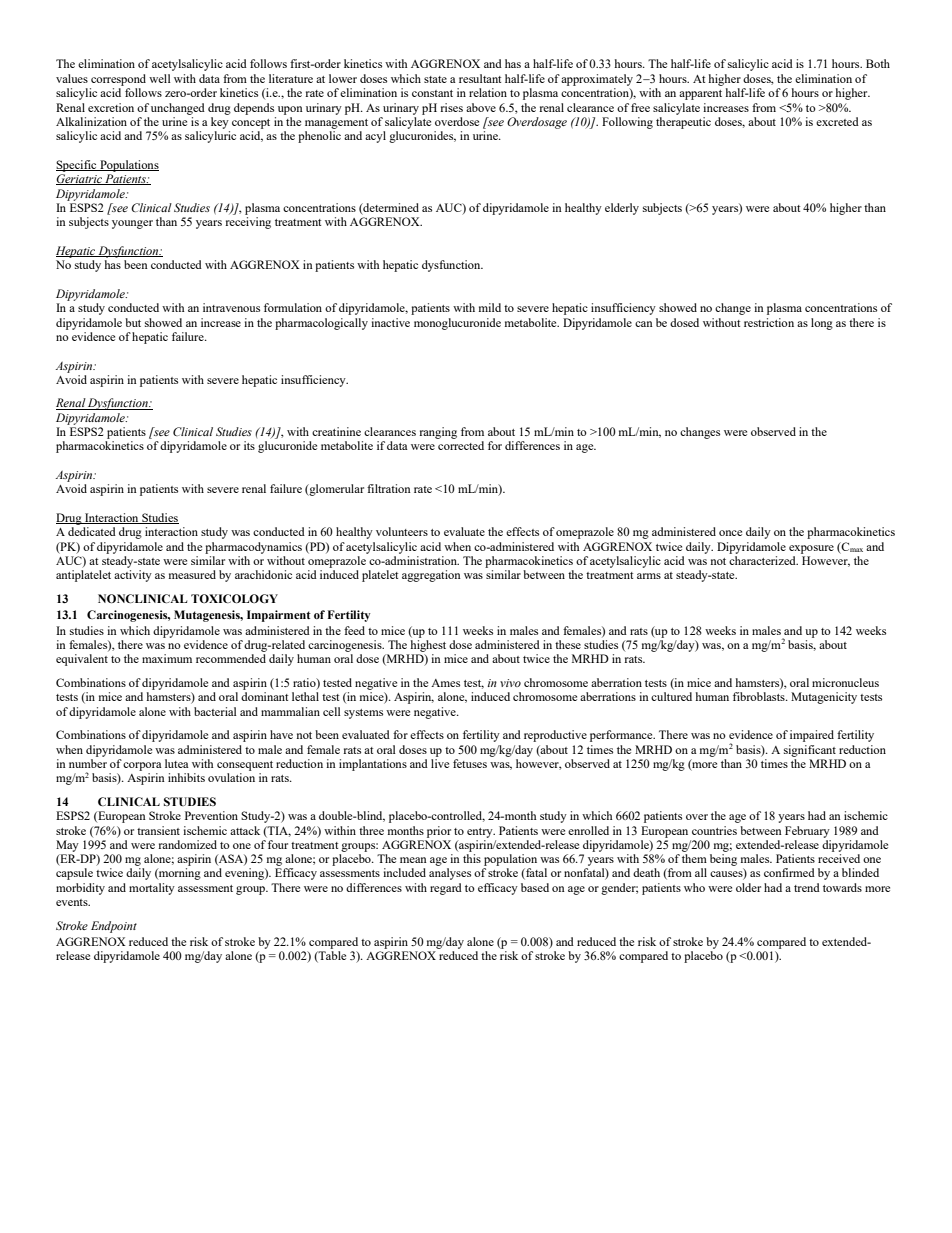 Image resolution: width=952 pixels, height=1233 pixels. I want to click on apparent, so click(700, 95).
